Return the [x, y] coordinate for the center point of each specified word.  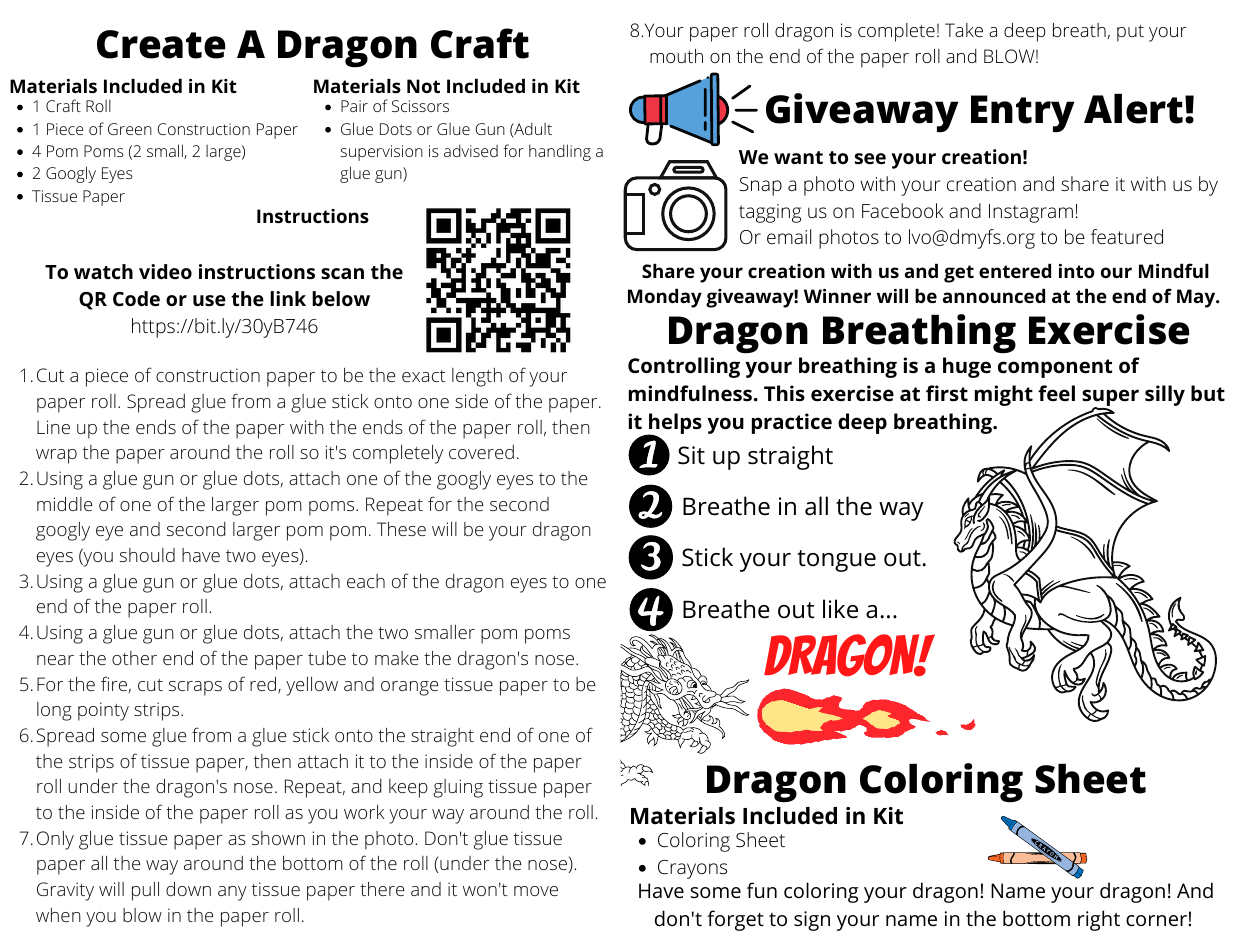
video [165, 271]
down [188, 889]
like [840, 609]
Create [161, 44]
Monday [665, 298]
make [396, 658]
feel [1056, 393]
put [1130, 33]
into [1076, 271]
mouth [676, 56]
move [536, 891]
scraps [195, 688]
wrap [56, 456]
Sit [691, 455]
